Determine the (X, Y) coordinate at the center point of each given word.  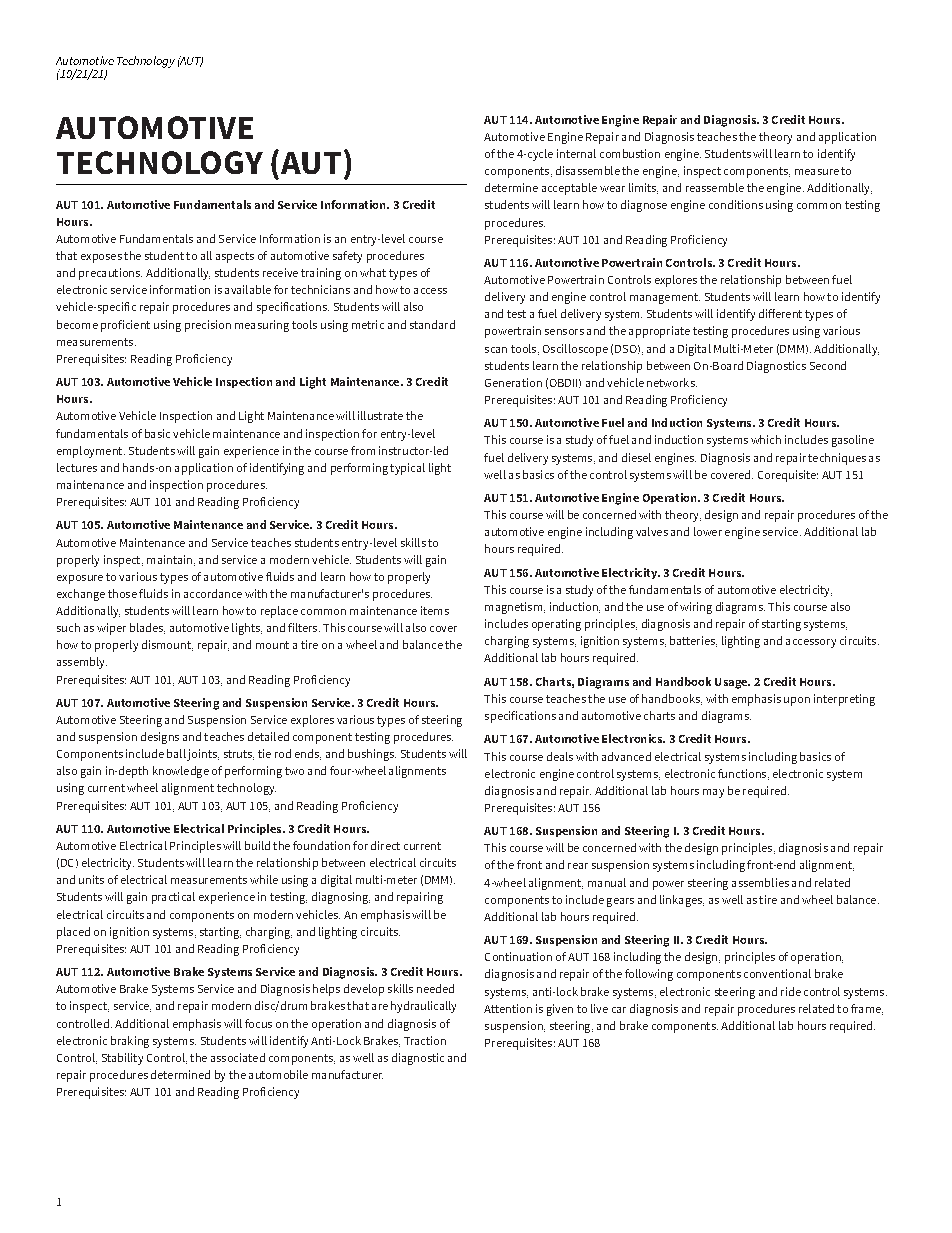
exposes (101, 258)
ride (791, 991)
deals (560, 756)
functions (743, 774)
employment (91, 452)
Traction (425, 1040)
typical (407, 469)
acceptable (569, 189)
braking (130, 1042)
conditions (736, 204)
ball (176, 753)
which (766, 439)
